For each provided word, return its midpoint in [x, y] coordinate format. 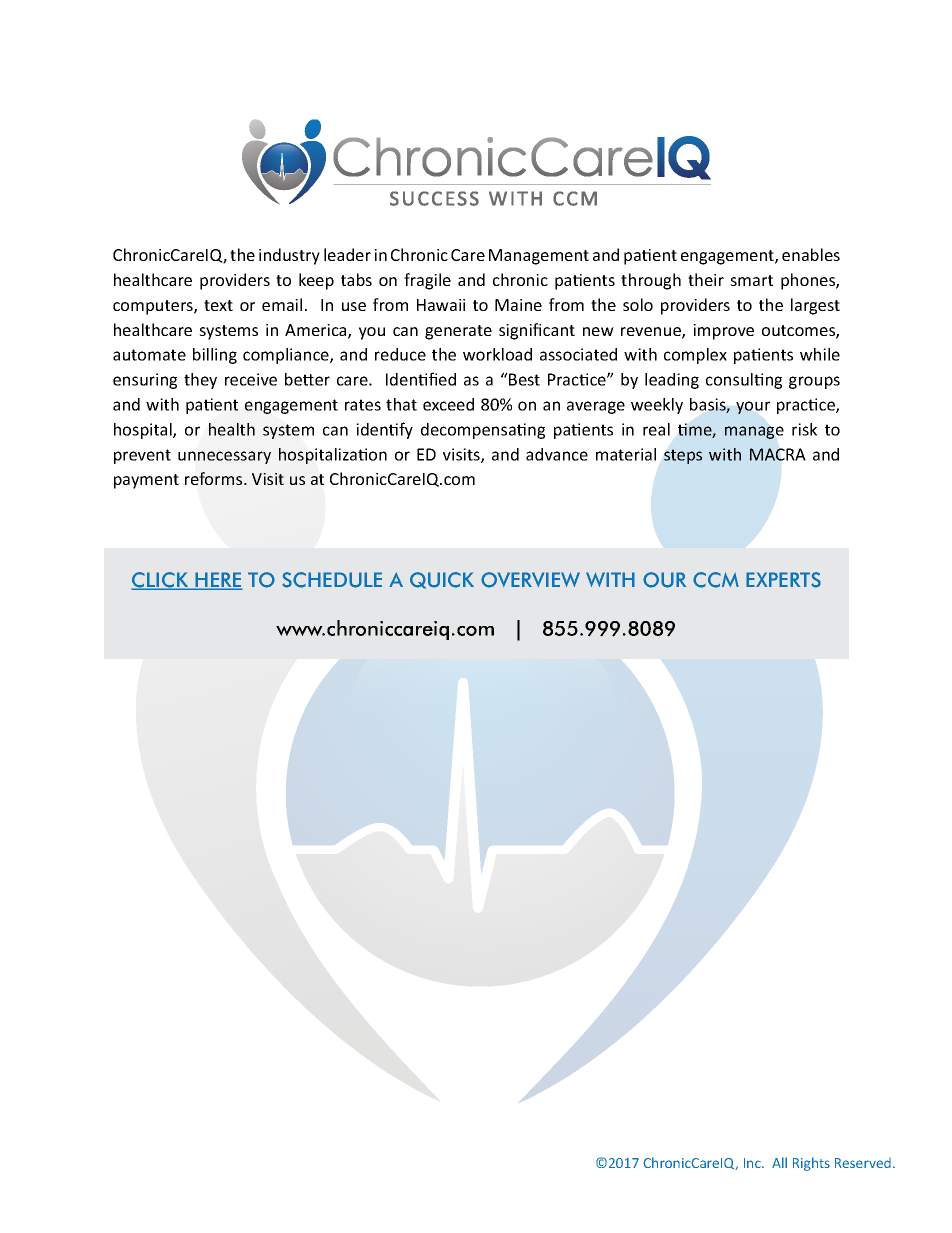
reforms [215, 478]
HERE [218, 580]
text [218, 305]
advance [557, 454]
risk [804, 429]
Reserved [863, 1163]
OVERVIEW [530, 580]
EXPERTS [783, 580]
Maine [518, 305]
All [779, 1162]
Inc [753, 1163]
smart [751, 280]
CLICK [161, 581]
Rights [811, 1164]
